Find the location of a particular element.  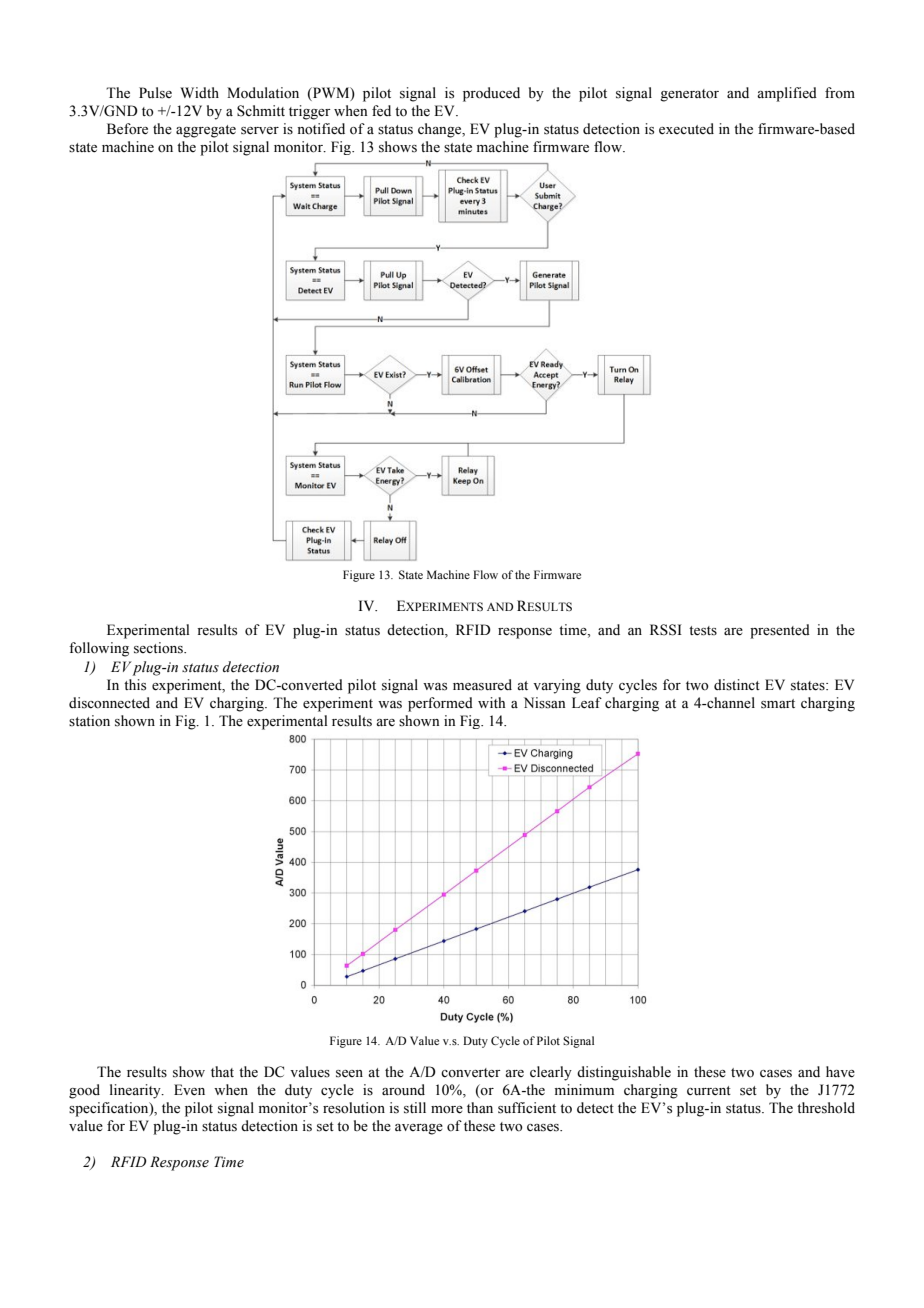

amplified is located at coordinates (787, 94).
